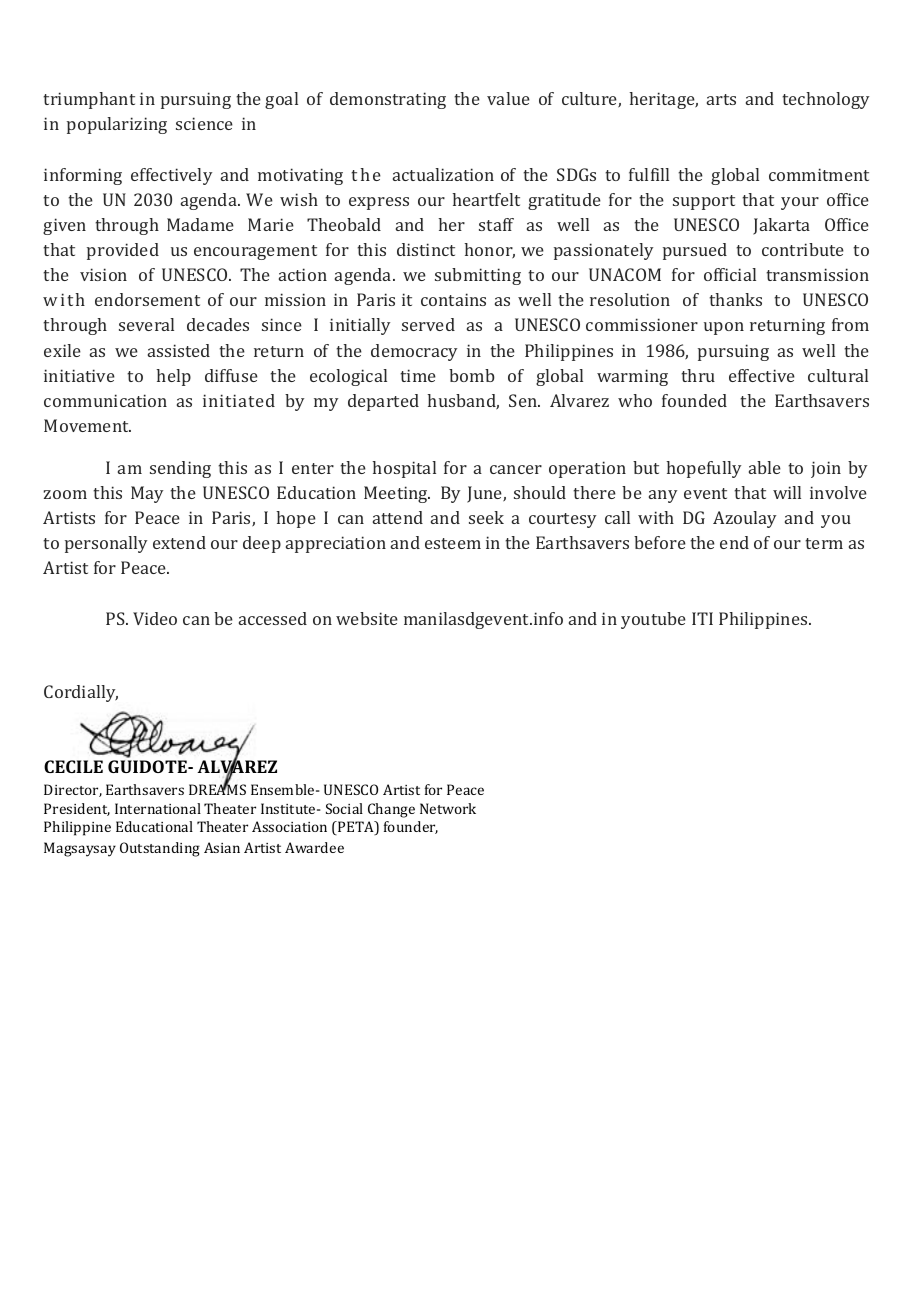 This screenshot has height=1308, width=924. What do you see at coordinates (508, 98) in the screenshot?
I see `value` at bounding box center [508, 98].
